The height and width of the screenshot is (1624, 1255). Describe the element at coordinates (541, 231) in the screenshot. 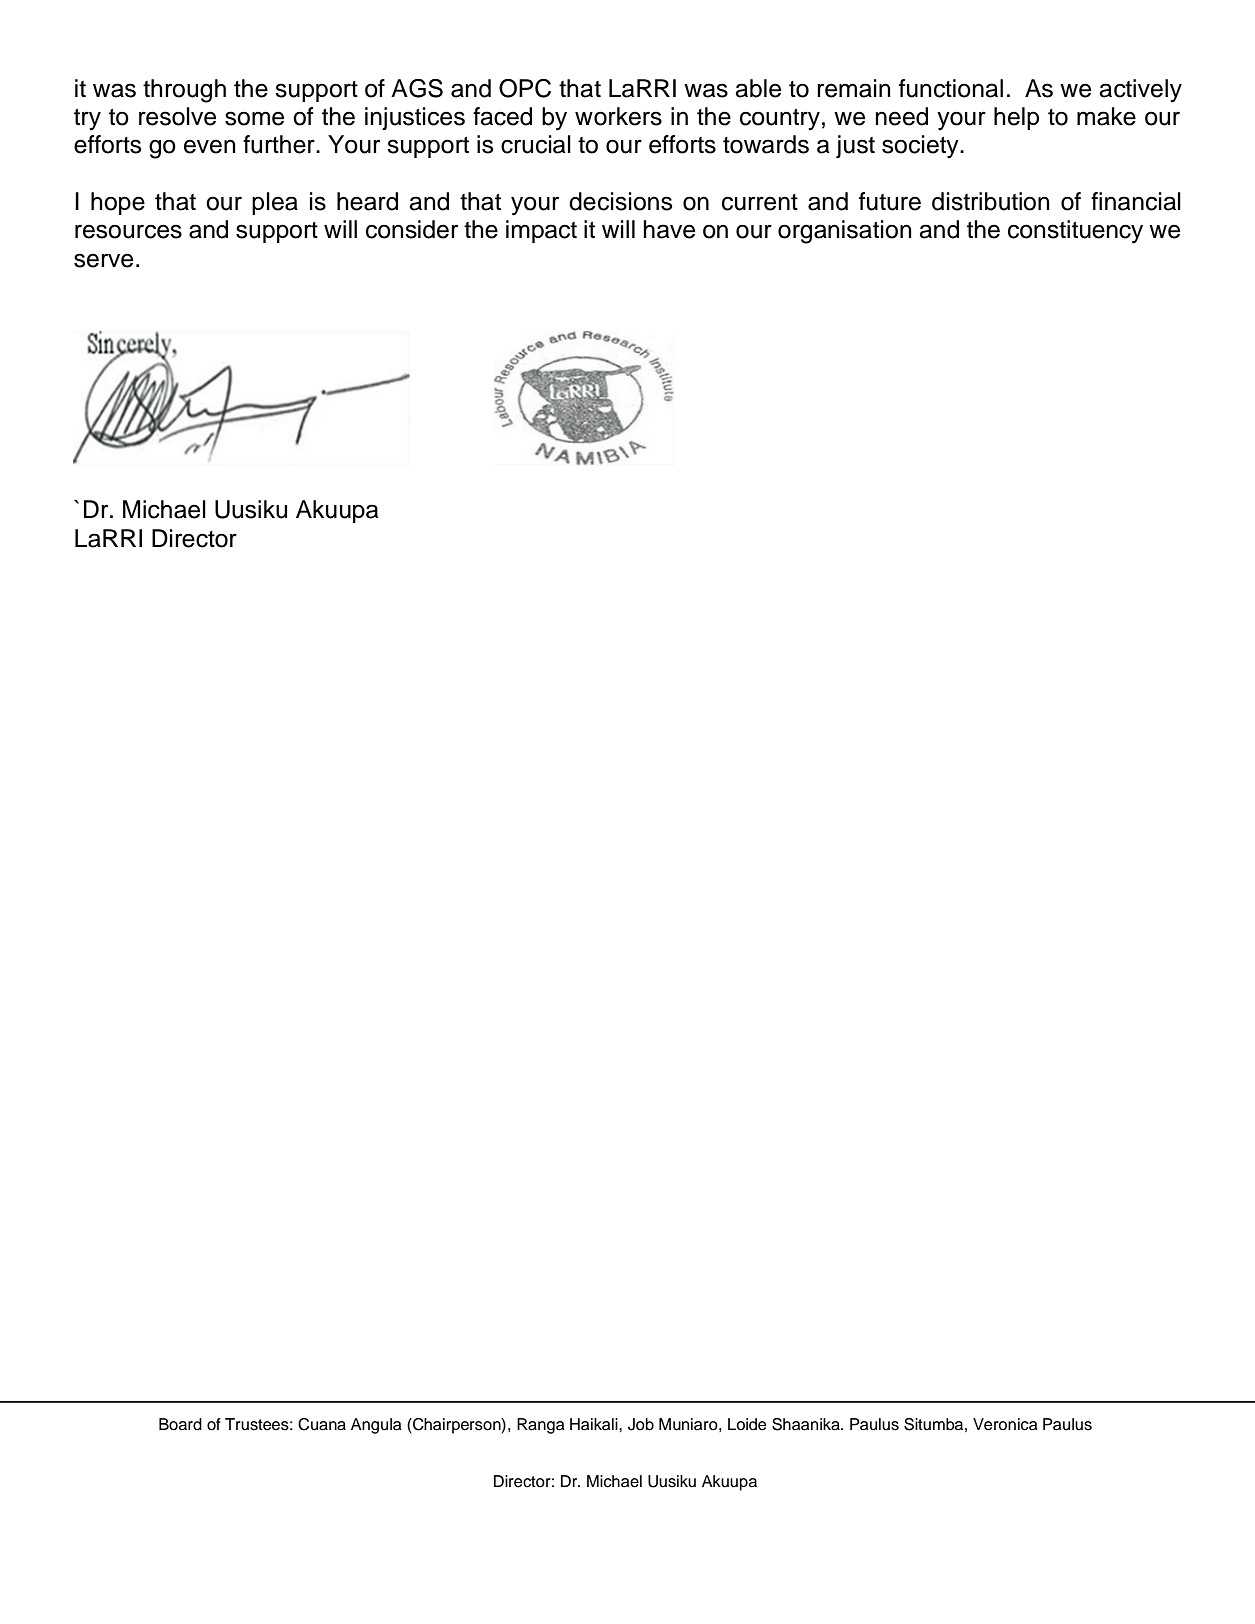

I see `impact` at that location.
